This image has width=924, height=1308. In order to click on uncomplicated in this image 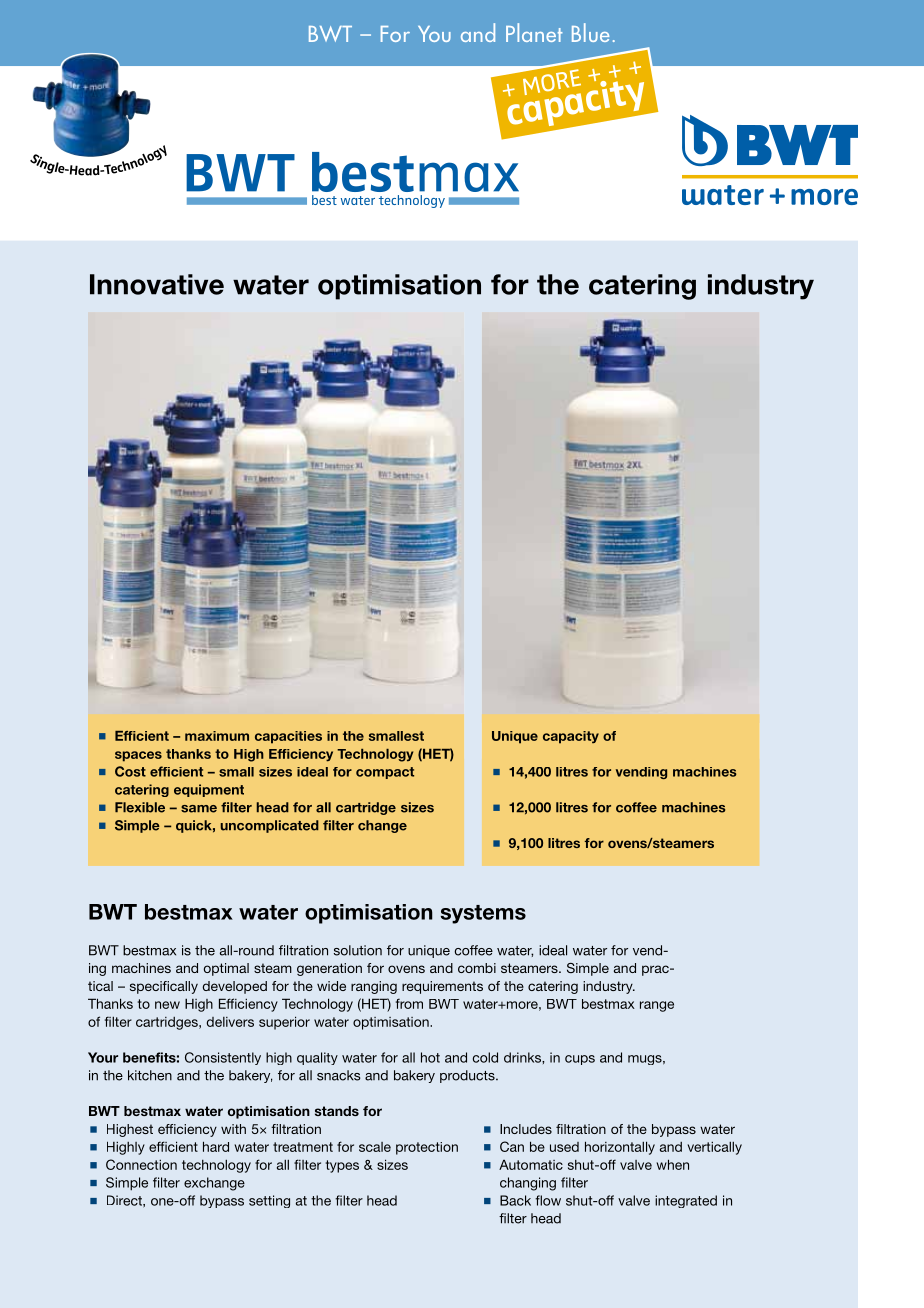, I will do `click(270, 826)`.
